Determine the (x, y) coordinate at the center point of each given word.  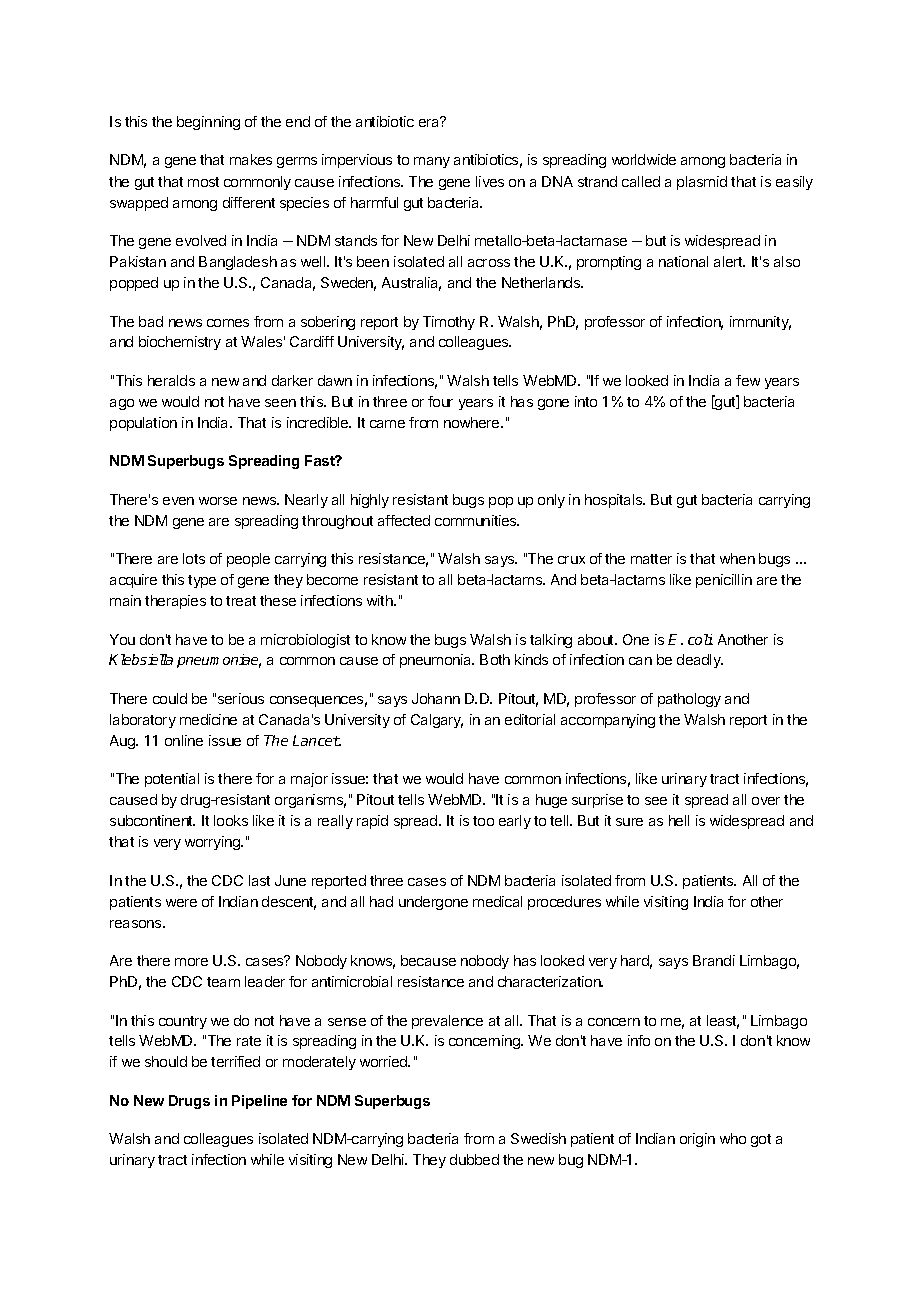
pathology (689, 700)
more (191, 962)
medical (497, 901)
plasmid (702, 183)
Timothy (449, 323)
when (737, 558)
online (184, 740)
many (432, 162)
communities (477, 520)
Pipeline (259, 1102)
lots (194, 558)
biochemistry (180, 343)
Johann (436, 698)
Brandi (714, 960)
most (203, 182)
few (748, 380)
